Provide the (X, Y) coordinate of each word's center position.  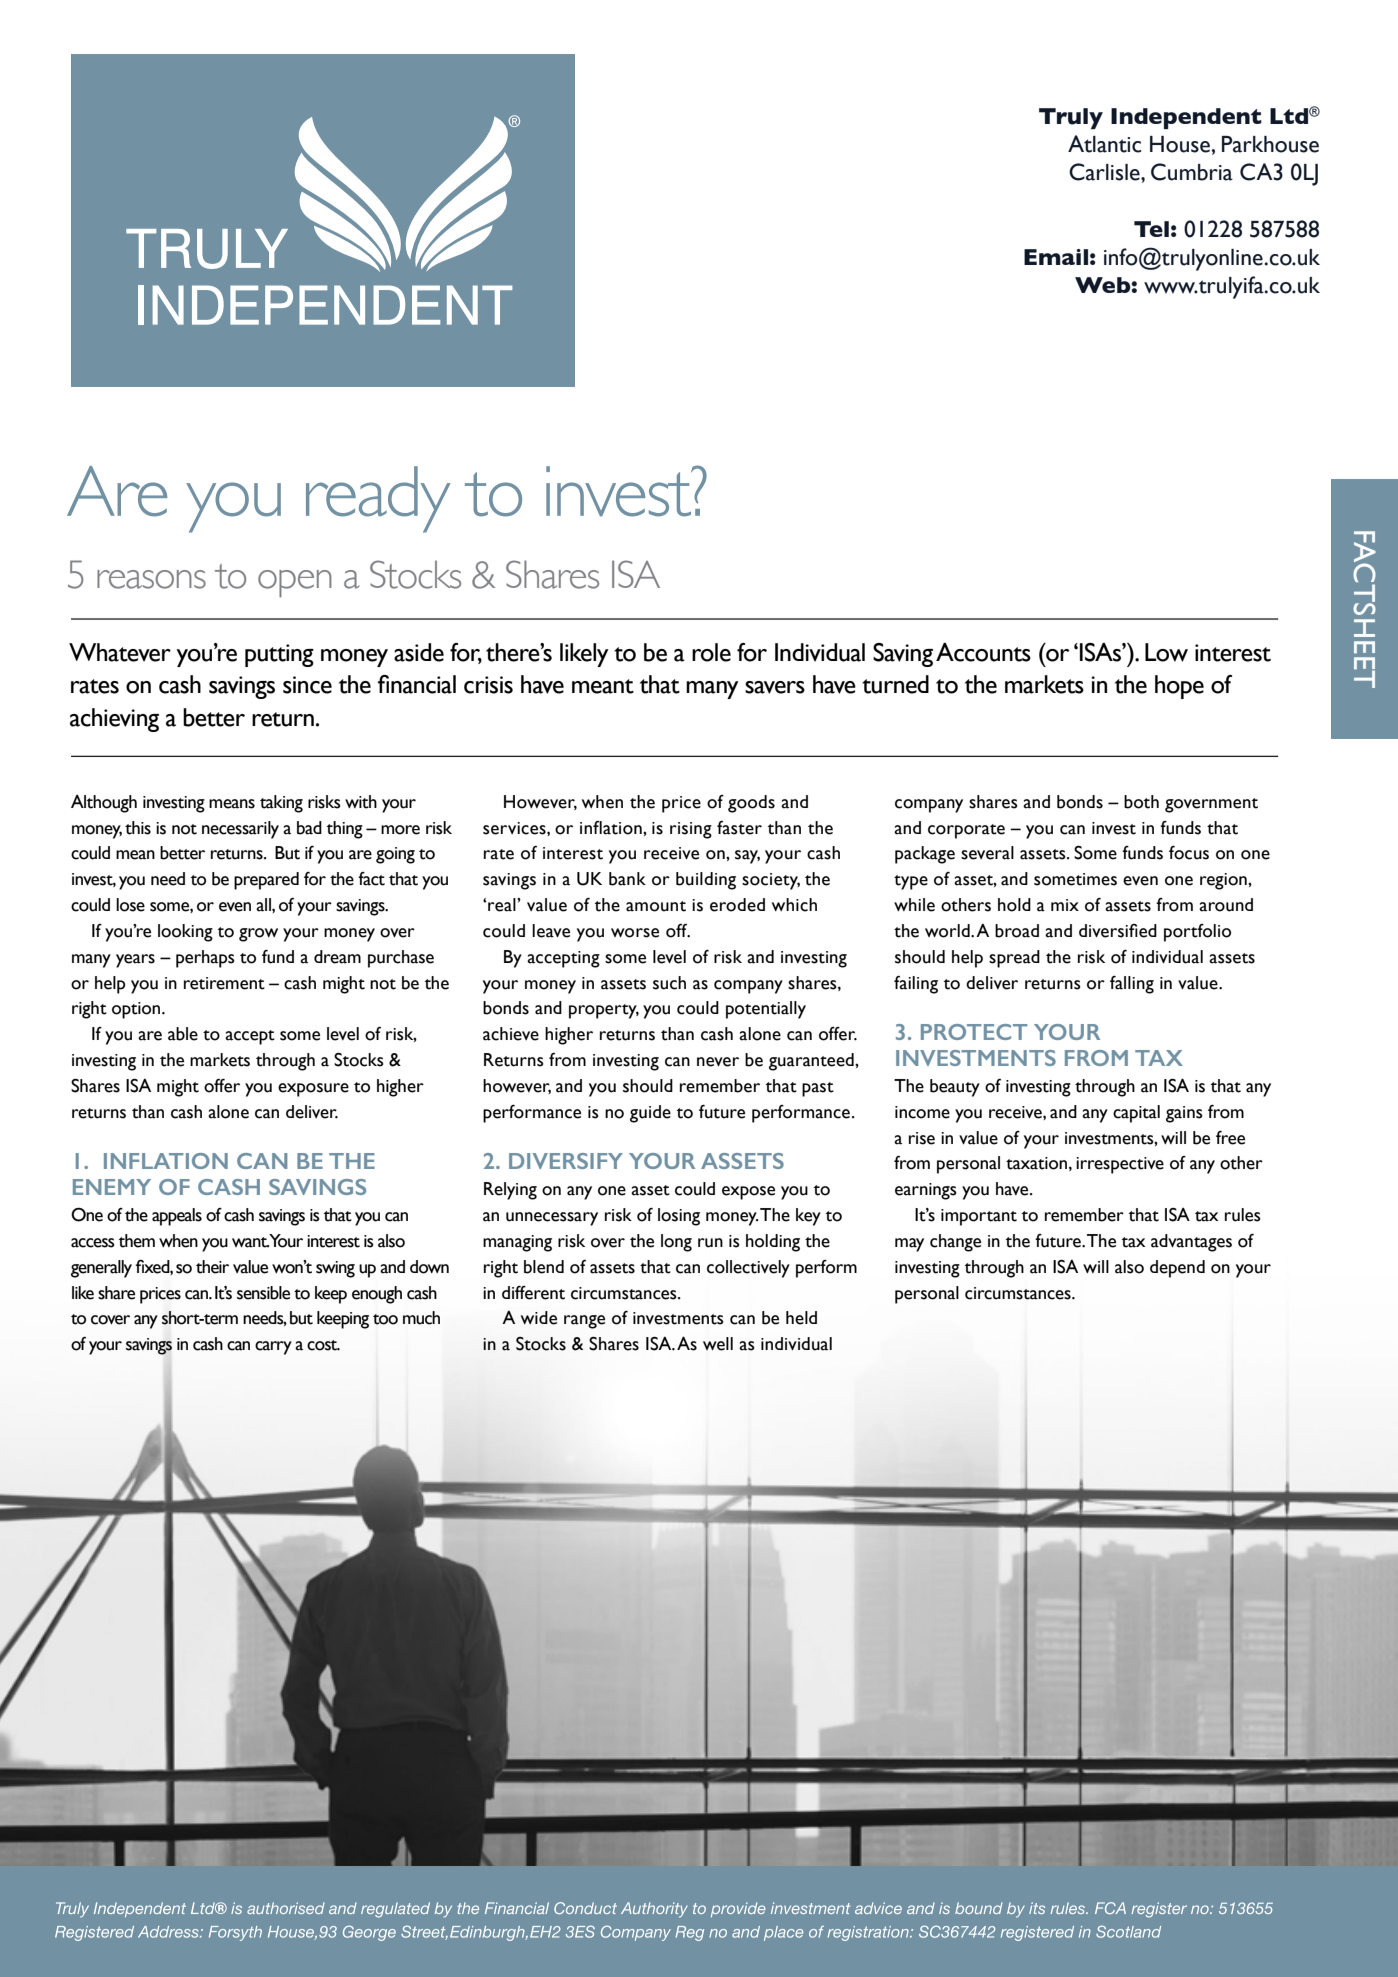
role (711, 652)
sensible (263, 1293)
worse (635, 933)
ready (378, 499)
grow (258, 935)
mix (1065, 905)
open (295, 584)
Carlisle (1105, 172)
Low (1166, 652)
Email (1056, 257)
